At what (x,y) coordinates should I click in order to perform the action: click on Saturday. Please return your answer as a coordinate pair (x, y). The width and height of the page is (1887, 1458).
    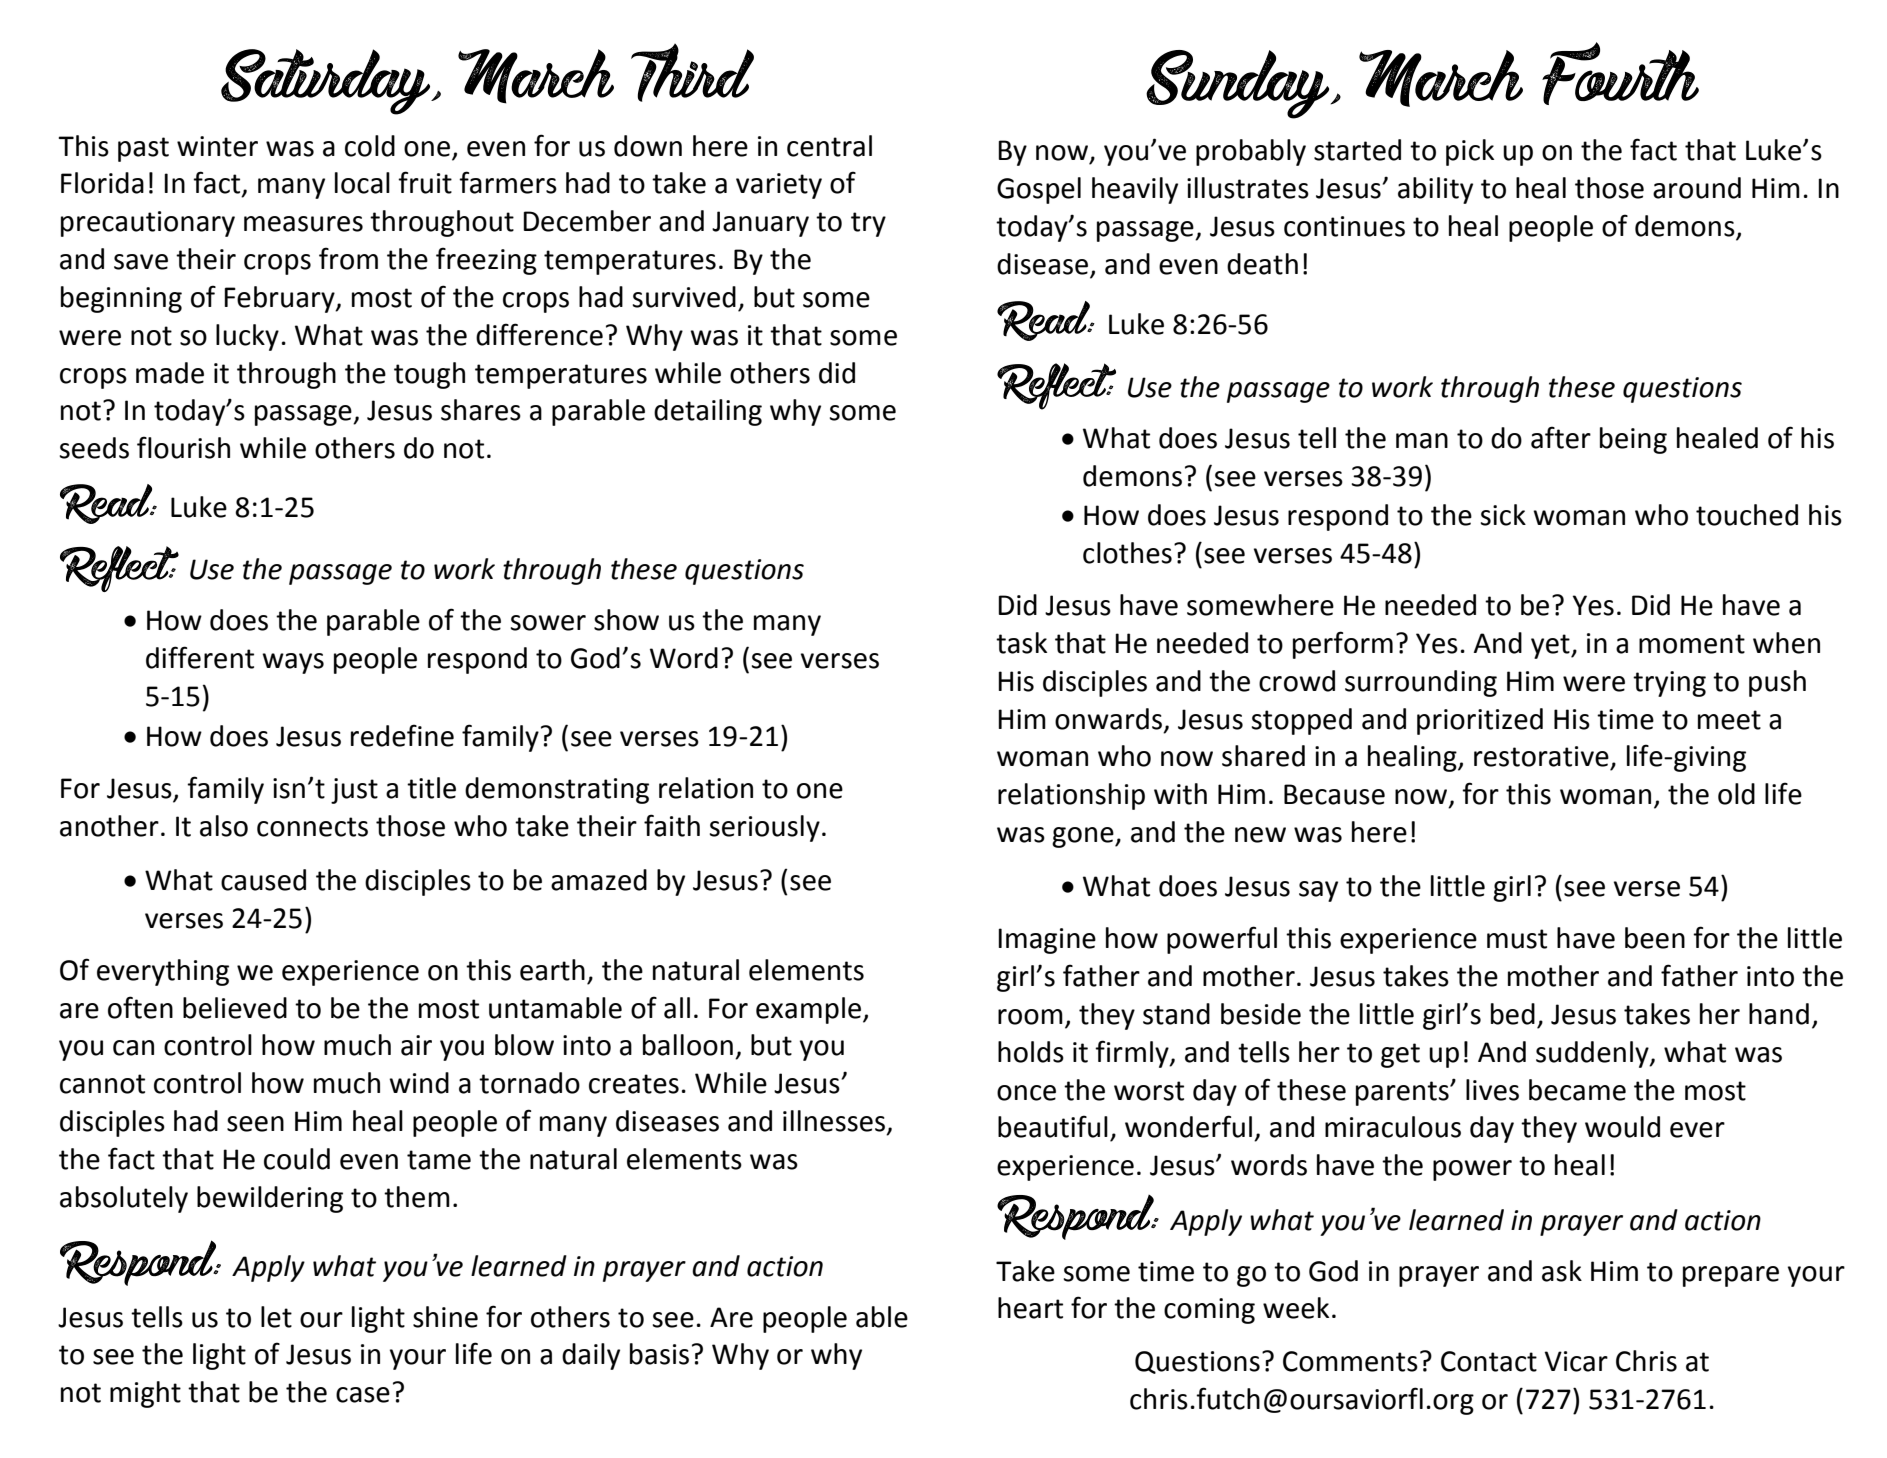
    Looking at the image, I should click on (327, 82).
